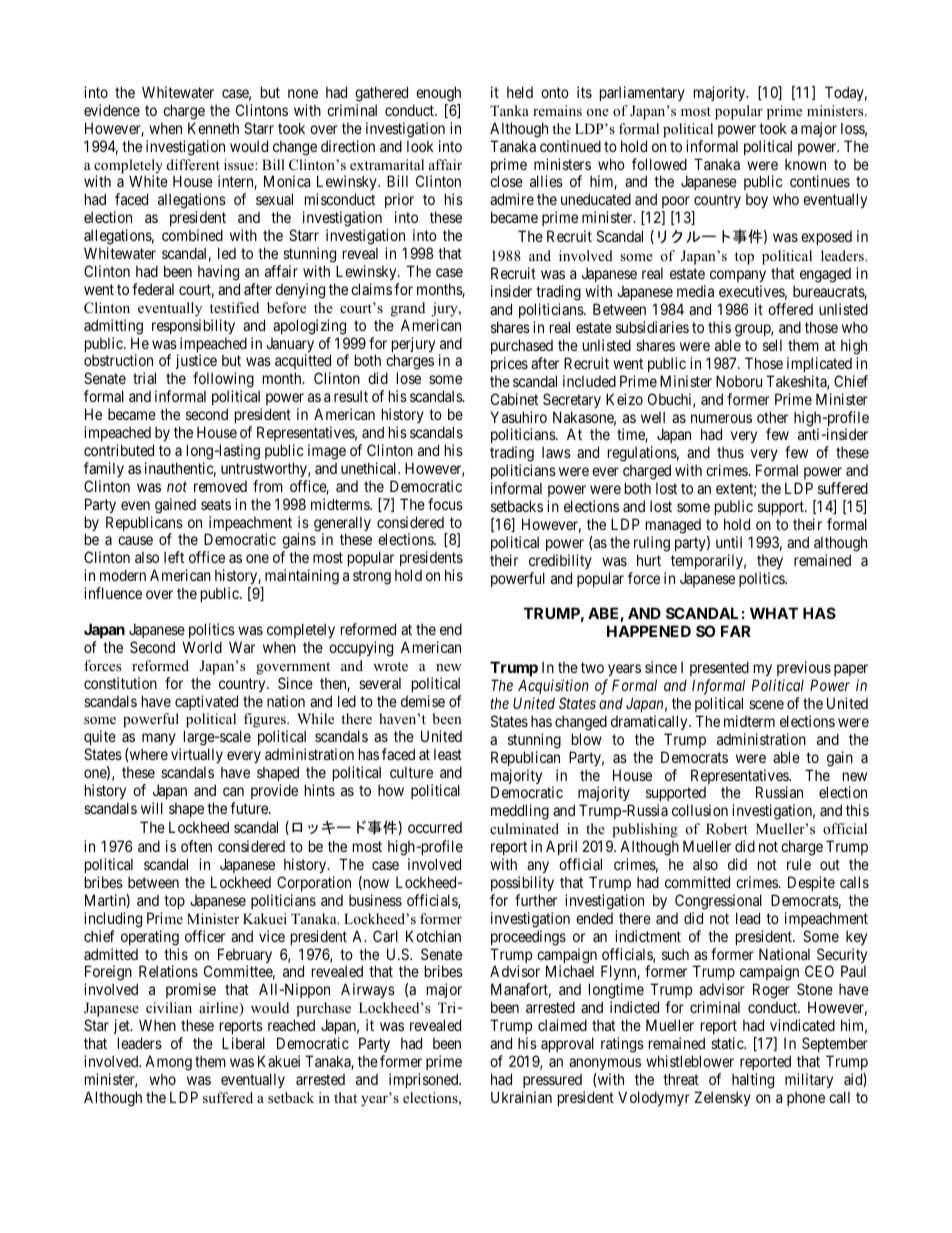 The height and width of the screenshot is (1233, 952). Describe the element at coordinates (174, 557) in the screenshot. I see `left` at that location.
